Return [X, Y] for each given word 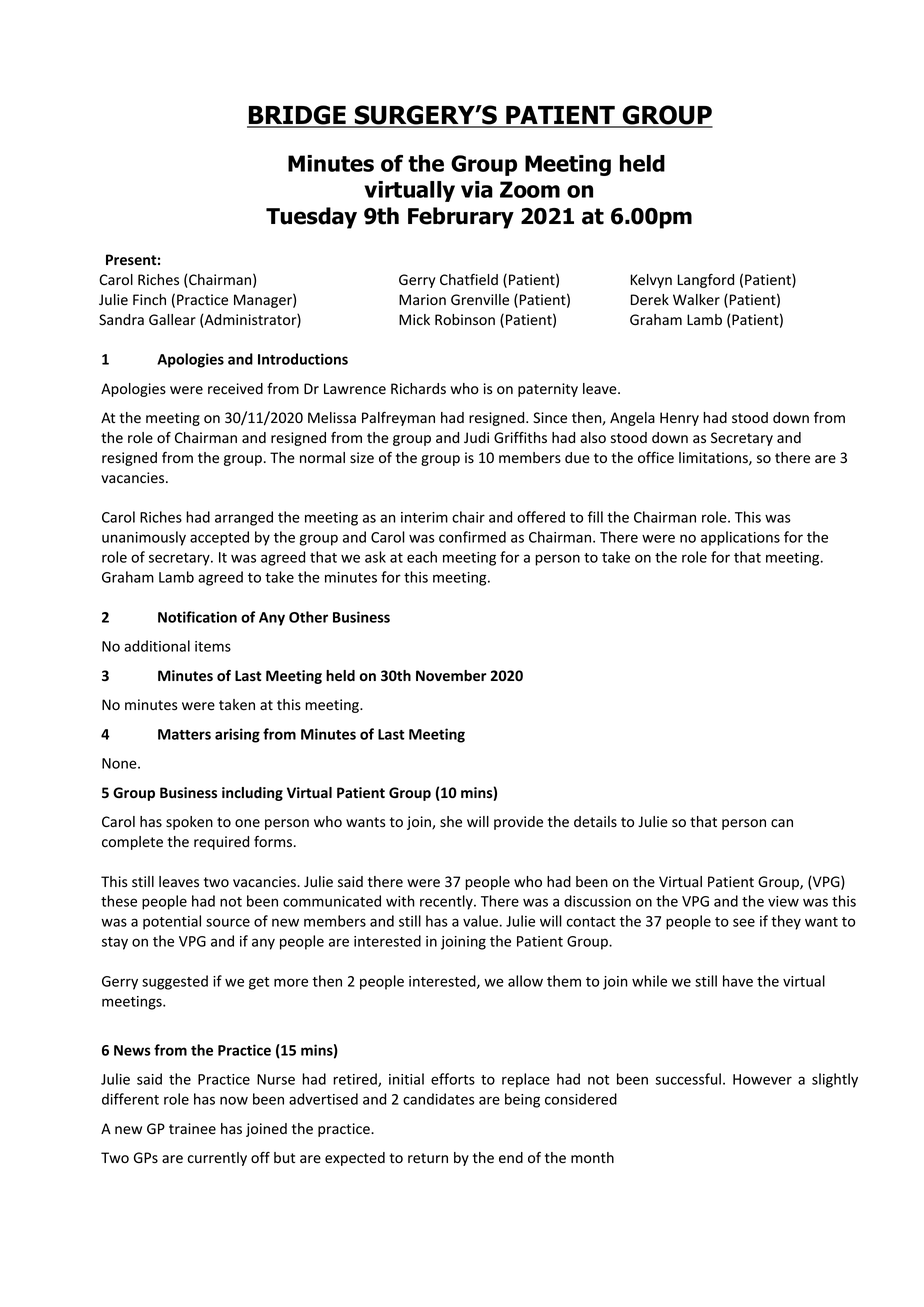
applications [740, 538]
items [213, 646]
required [221, 843]
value [480, 921]
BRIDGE [297, 116]
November [451, 676]
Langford [706, 281]
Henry [679, 419]
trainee [192, 1129]
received [235, 389]
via [477, 189]
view [783, 901]
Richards [418, 389]
